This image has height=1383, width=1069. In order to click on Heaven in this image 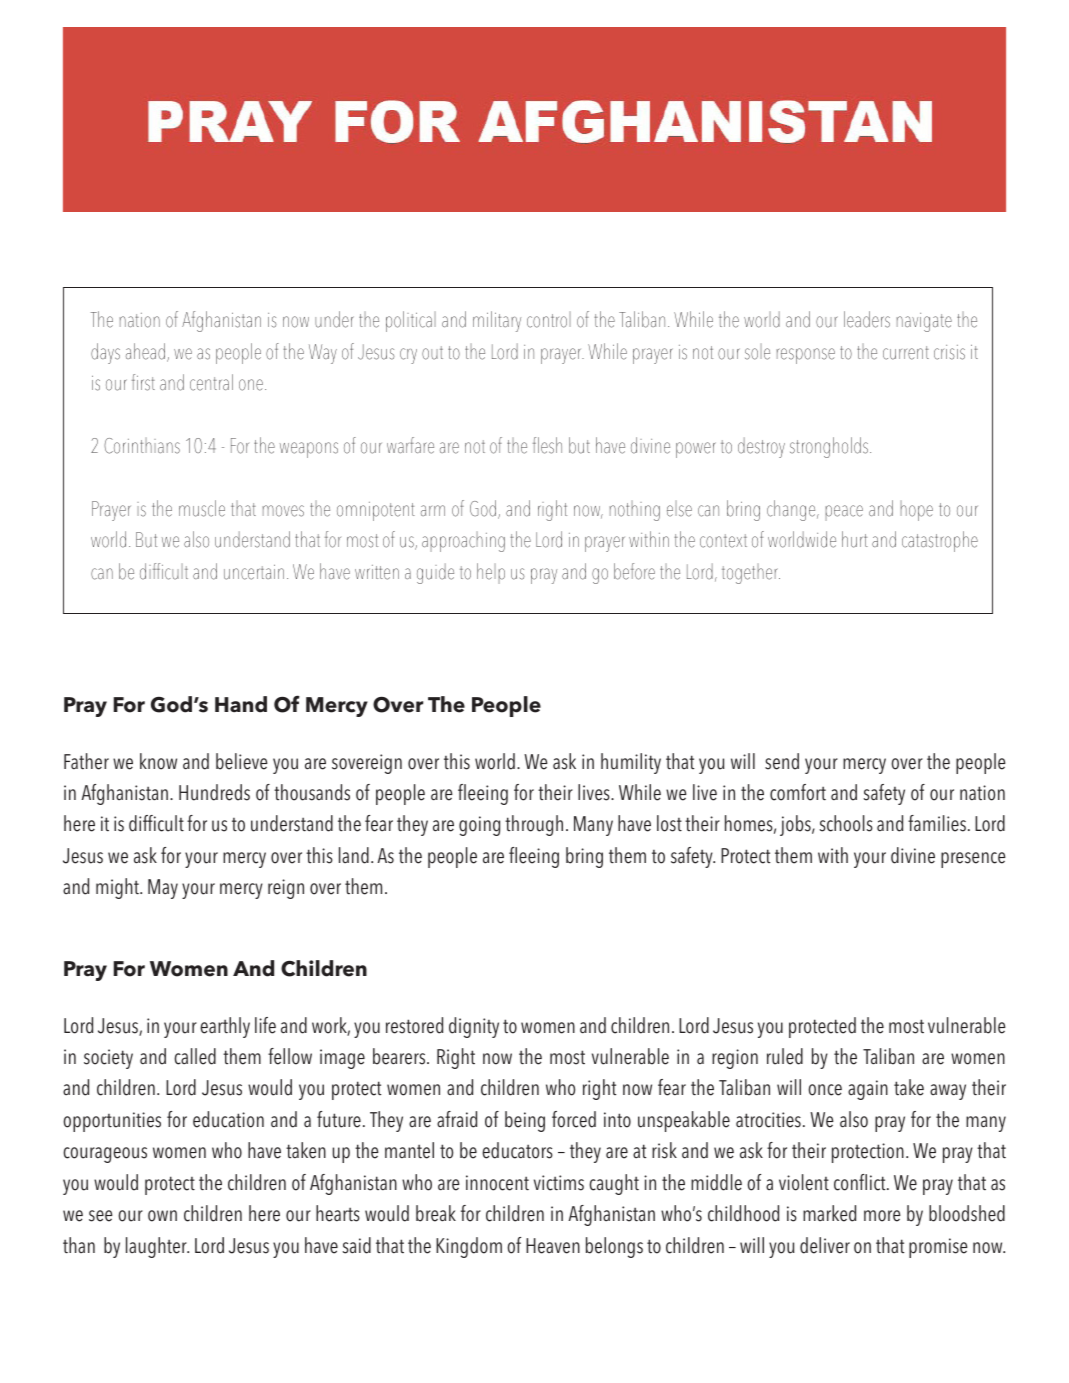, I will do `click(553, 1246)`.
